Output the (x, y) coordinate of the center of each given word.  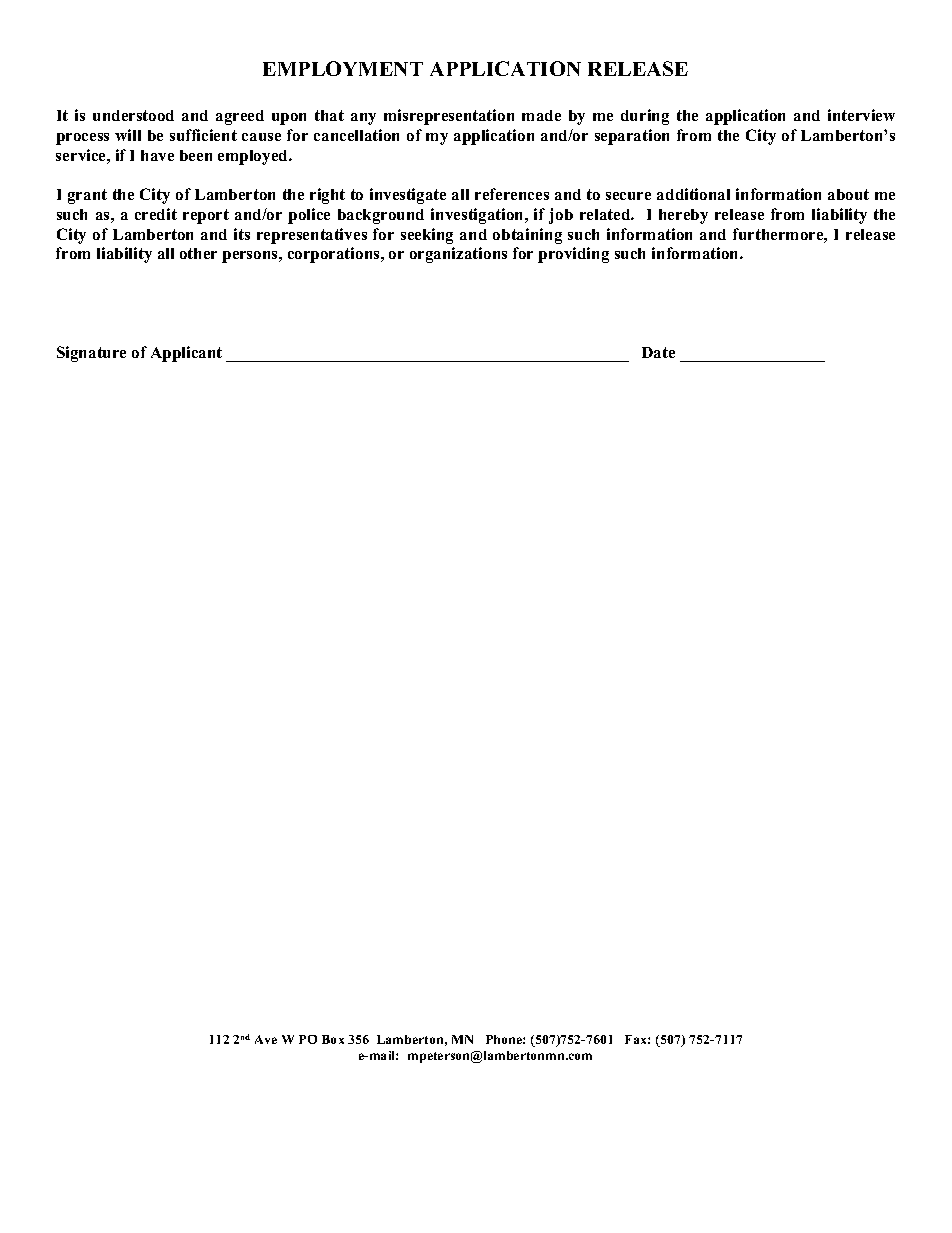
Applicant (186, 354)
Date (658, 352)
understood (133, 115)
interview (861, 115)
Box (333, 1039)
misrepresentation (449, 117)
